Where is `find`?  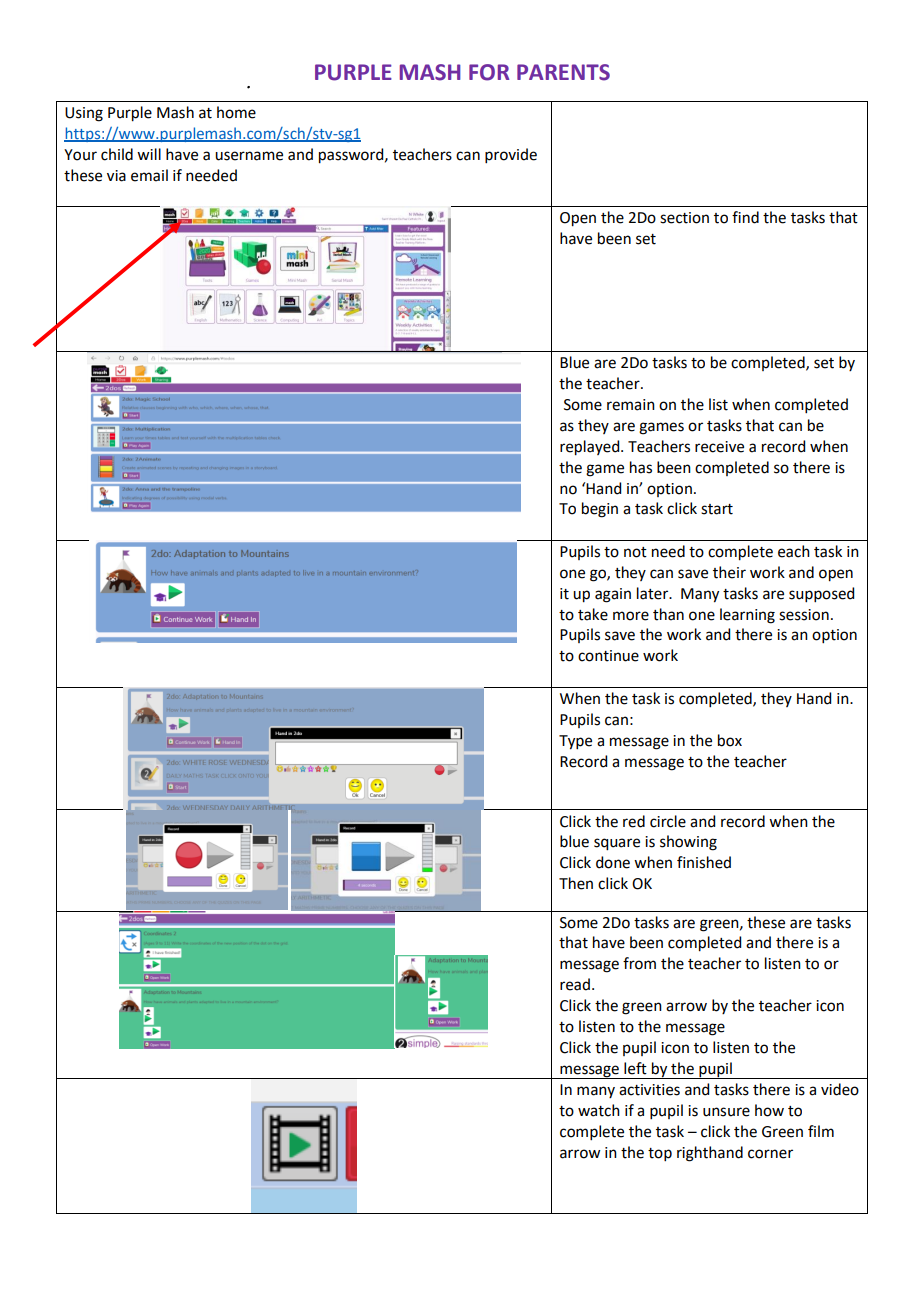
find is located at coordinates (745, 217).
